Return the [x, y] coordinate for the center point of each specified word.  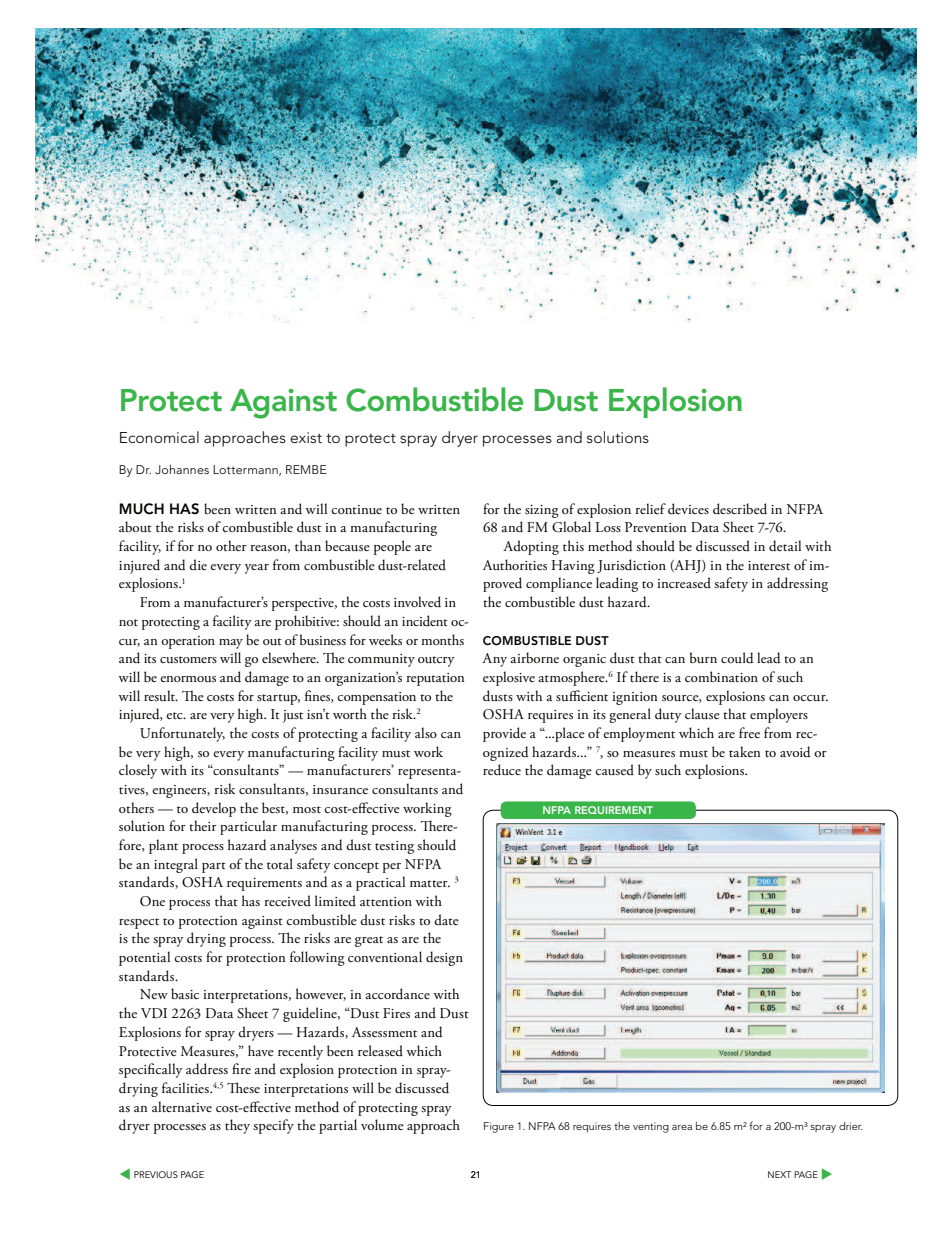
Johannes [182, 469]
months [442, 639]
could [737, 658]
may [231, 644]
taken [744, 751]
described [740, 509]
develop [214, 809]
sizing [542, 511]
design [444, 958]
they [237, 1126]
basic [185, 993]
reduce [502, 770]
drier [851, 1126]
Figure [499, 1127]
